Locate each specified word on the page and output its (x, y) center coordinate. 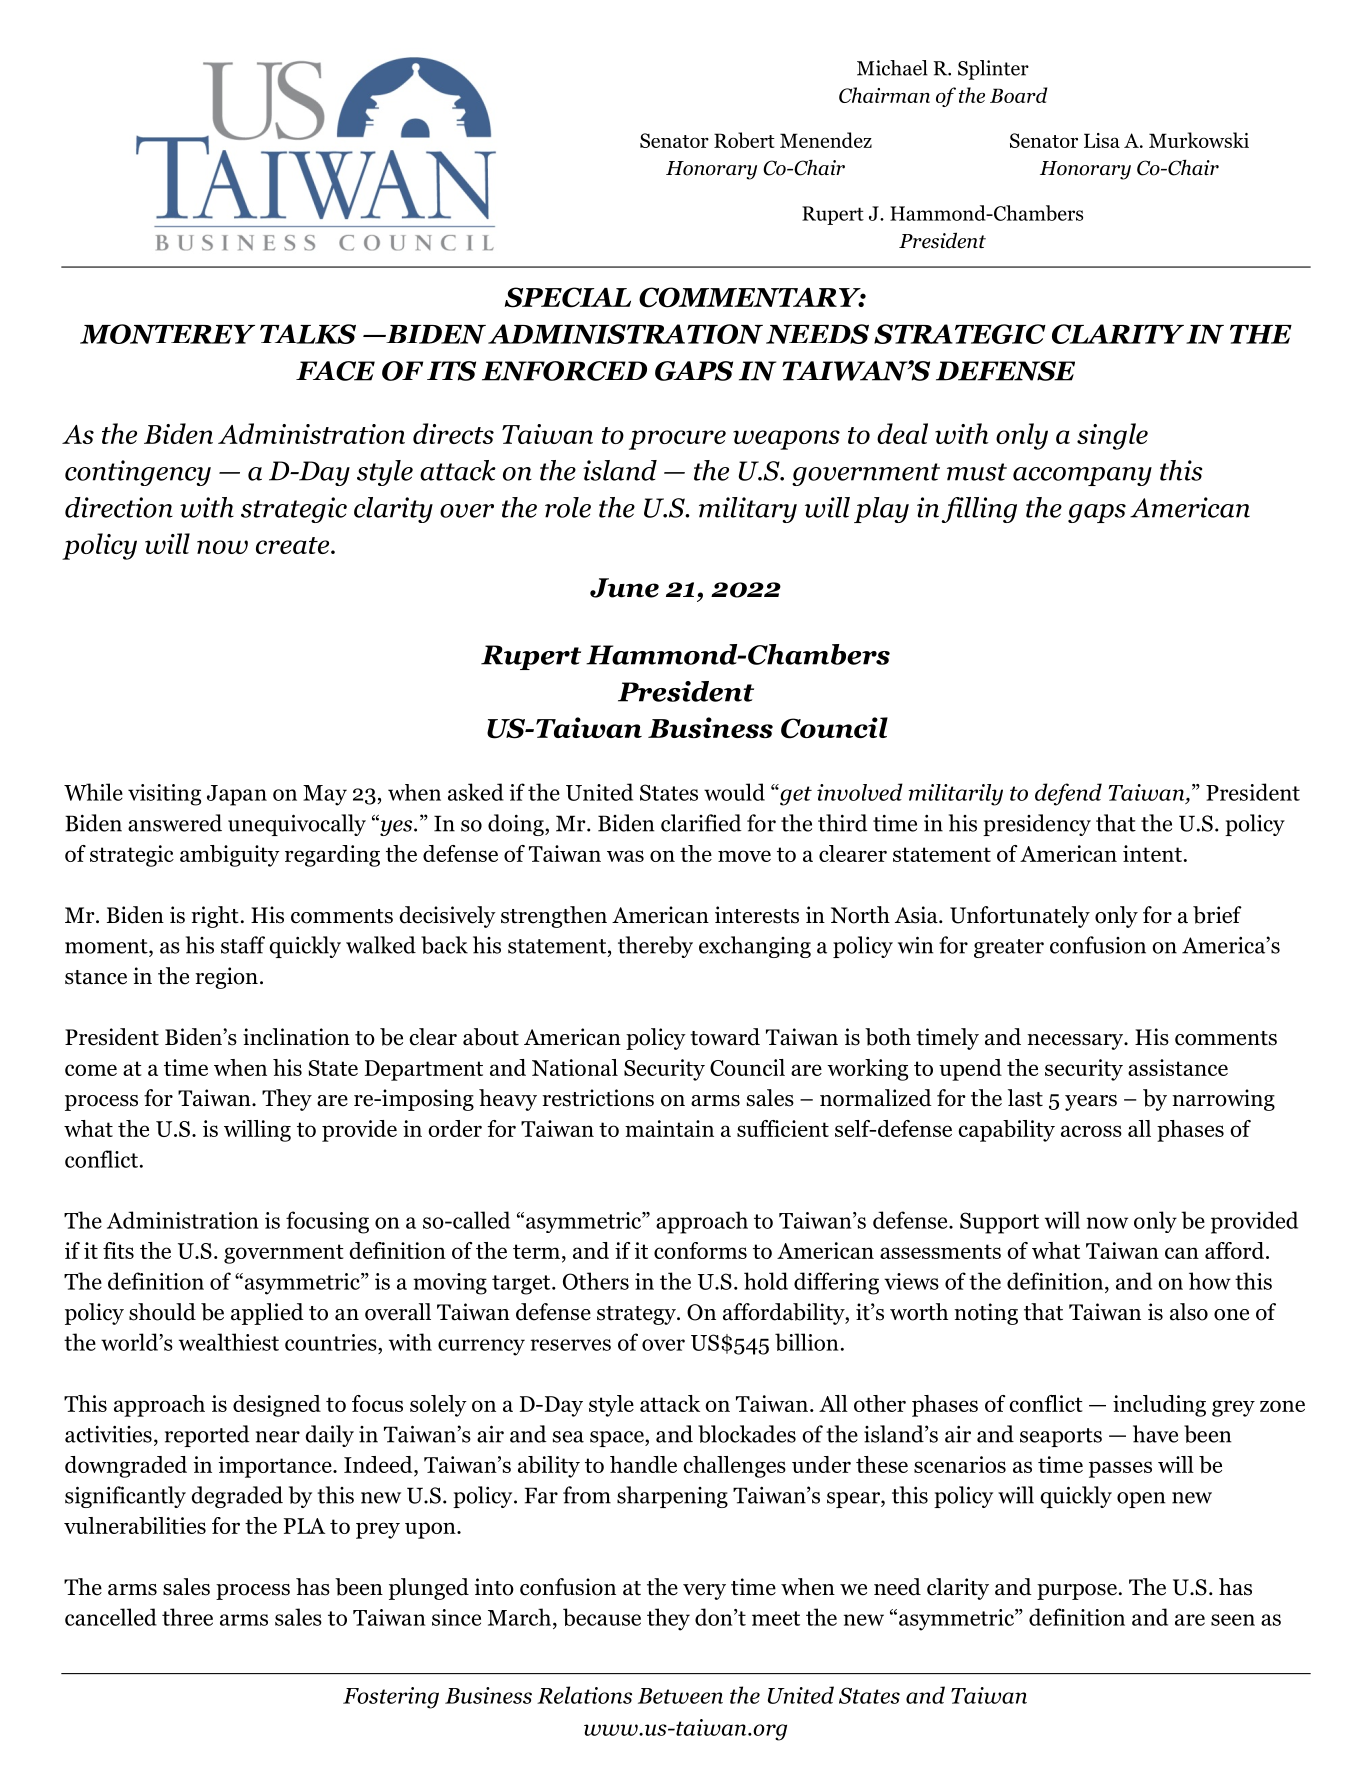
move (744, 856)
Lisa (1102, 140)
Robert (744, 140)
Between (680, 1696)
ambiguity (230, 856)
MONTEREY (167, 334)
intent (1152, 853)
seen (1233, 1620)
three (187, 1617)
